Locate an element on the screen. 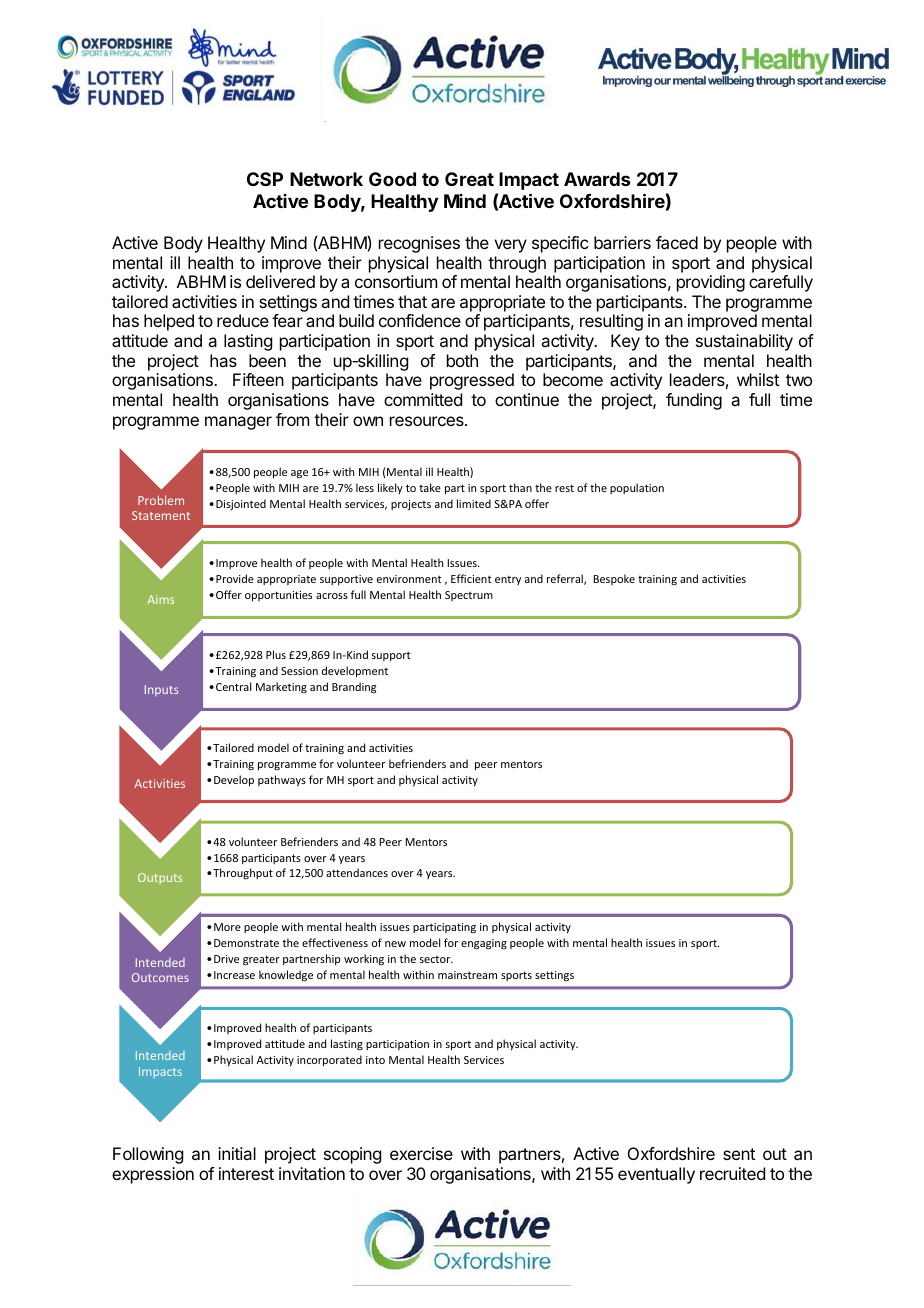 The width and height of the screenshot is (924, 1308). exercise is located at coordinates (421, 1153).
